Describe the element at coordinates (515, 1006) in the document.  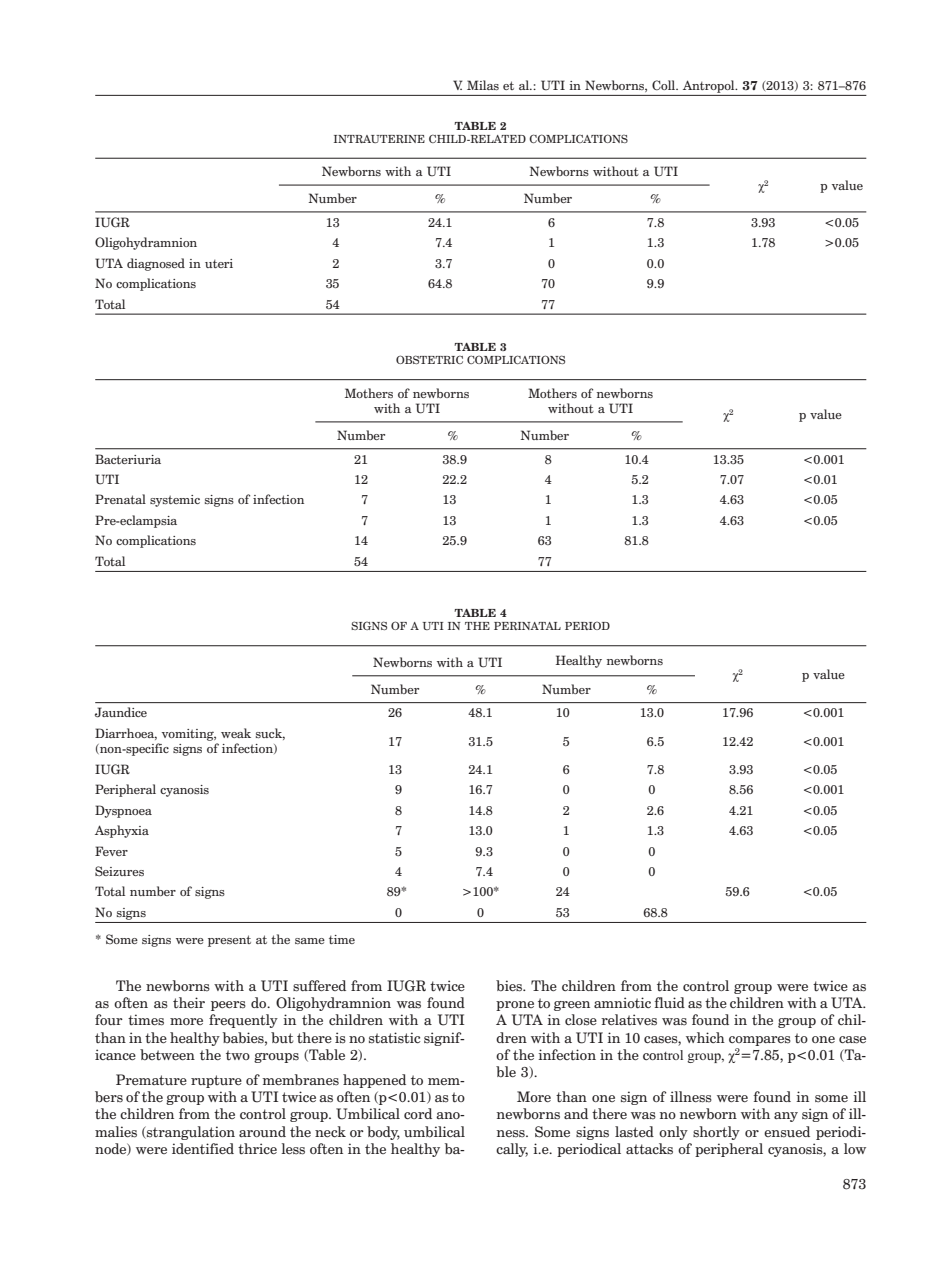
I see `prone` at that location.
